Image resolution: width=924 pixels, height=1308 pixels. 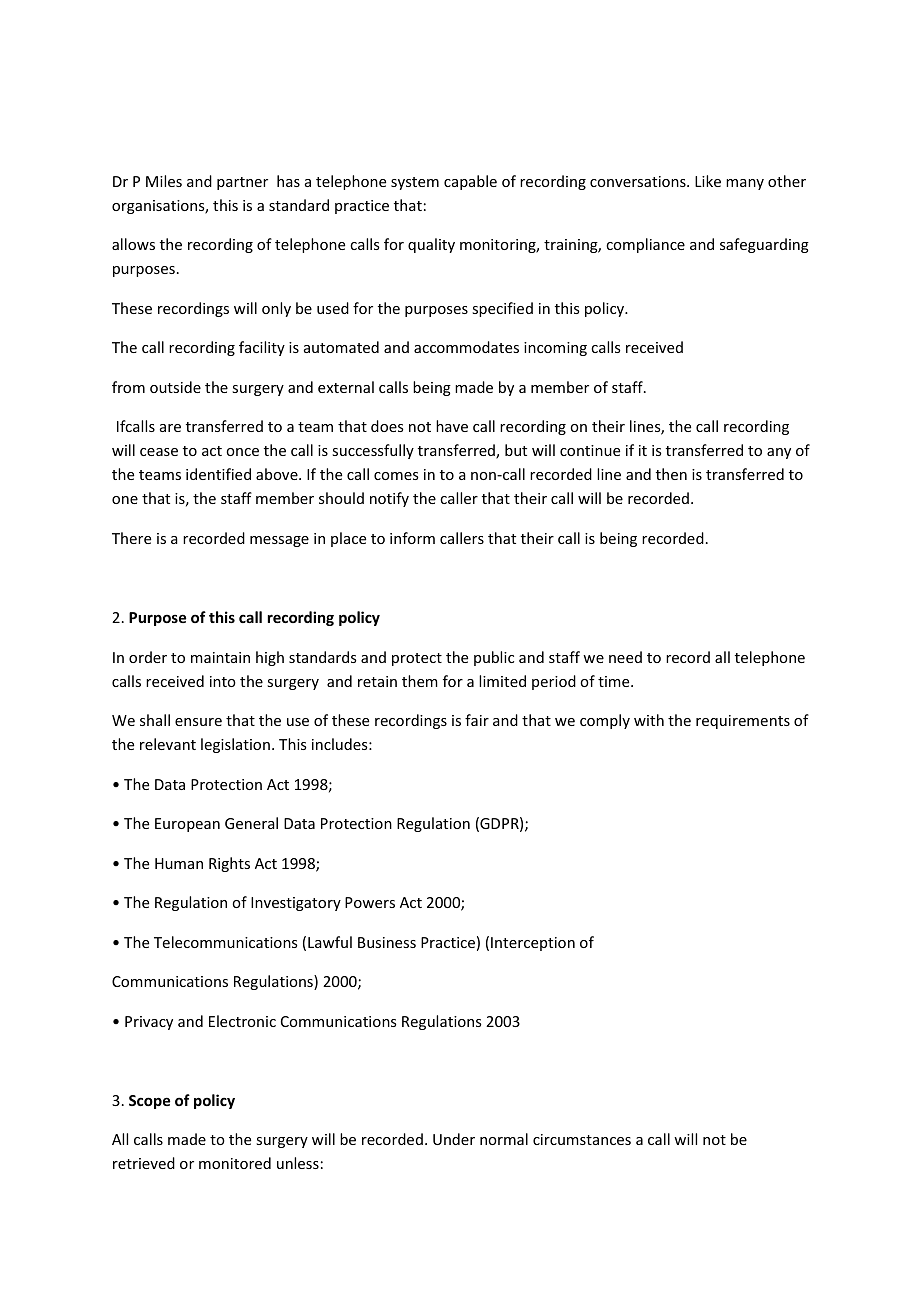 I want to click on into, so click(x=223, y=681).
